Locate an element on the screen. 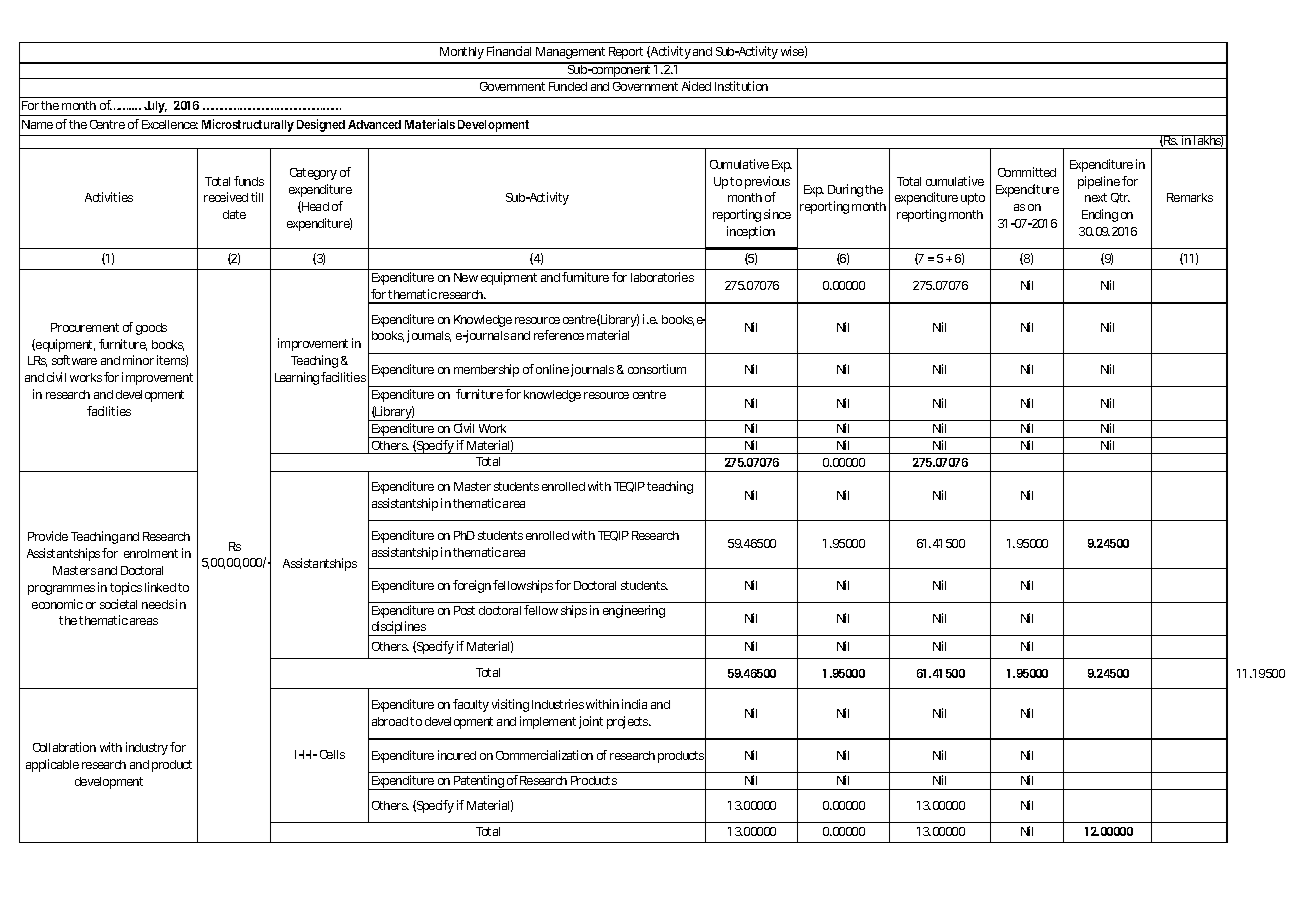  enrolment is located at coordinates (151, 553).
